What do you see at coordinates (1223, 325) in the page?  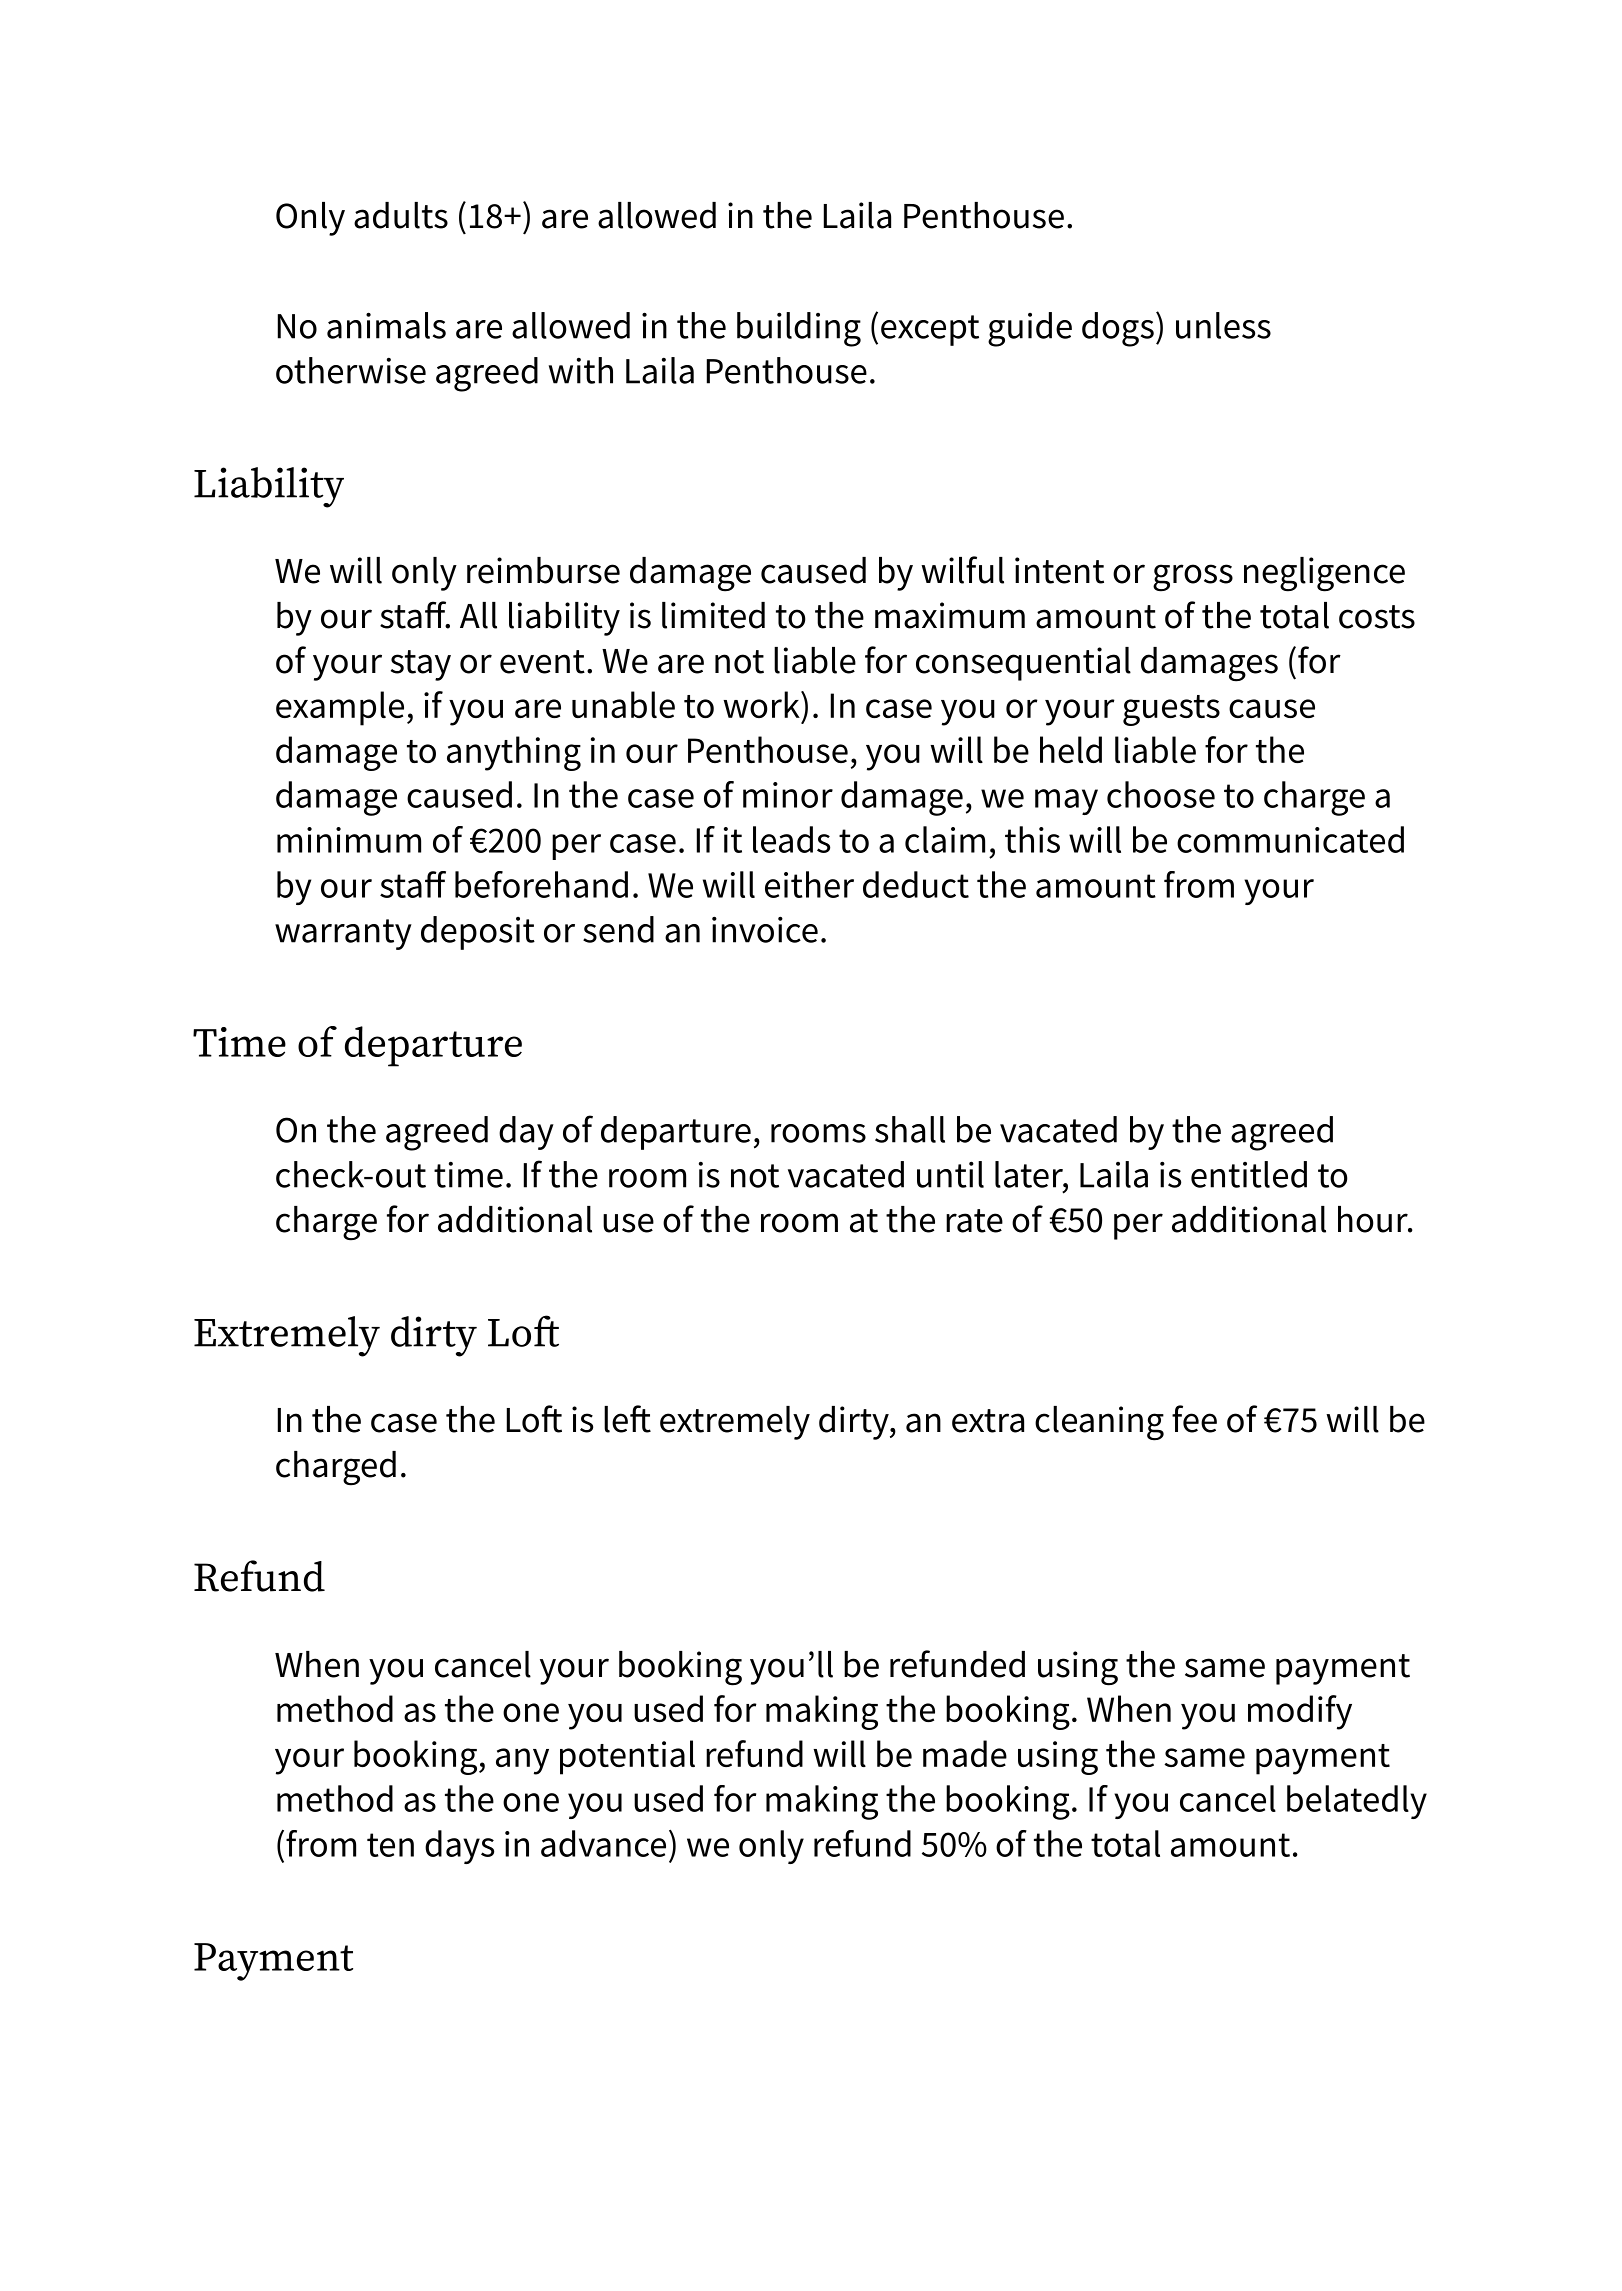 I see `unless` at bounding box center [1223, 325].
